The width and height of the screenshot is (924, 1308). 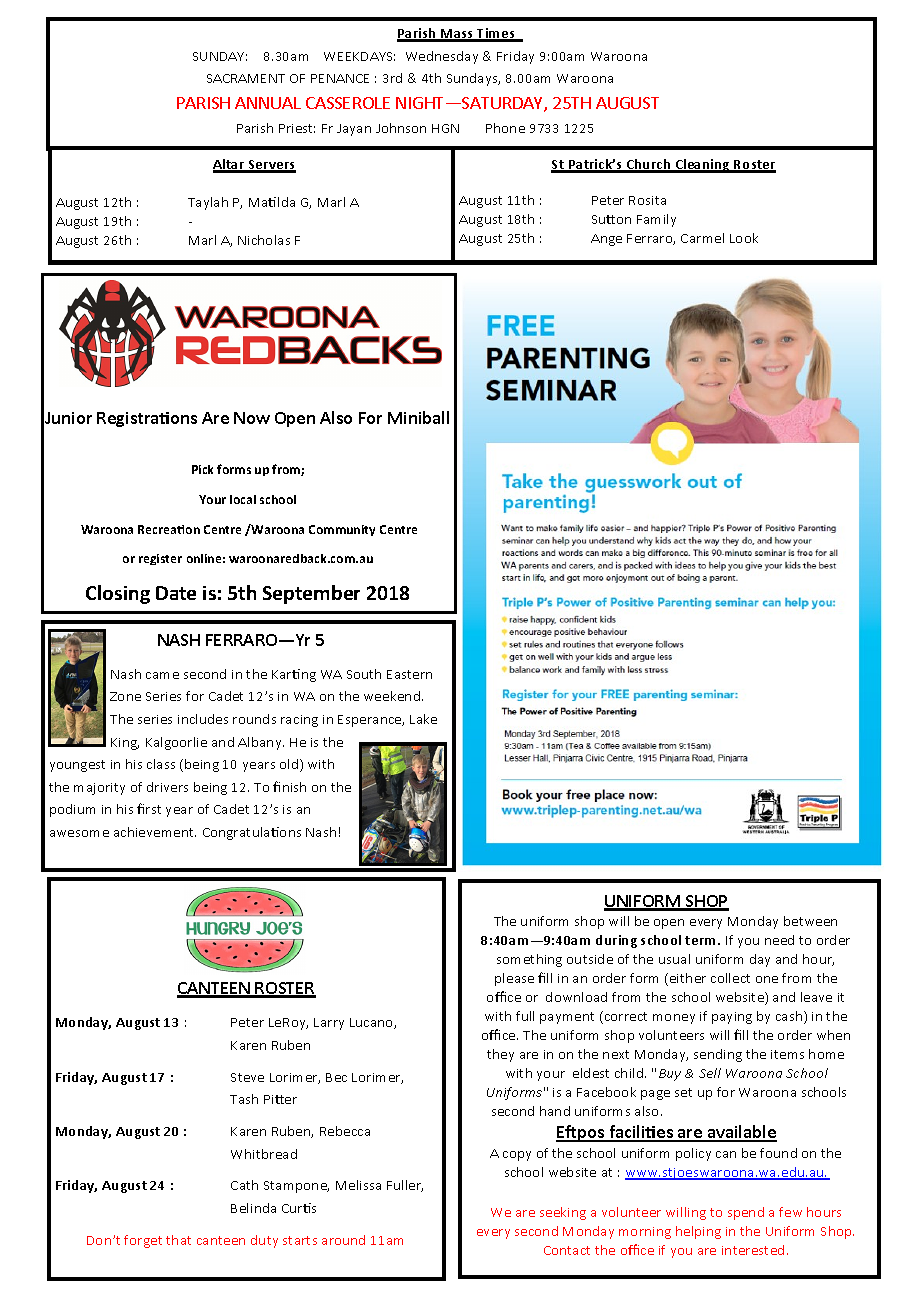 I want to click on that, so click(x=178, y=1240).
